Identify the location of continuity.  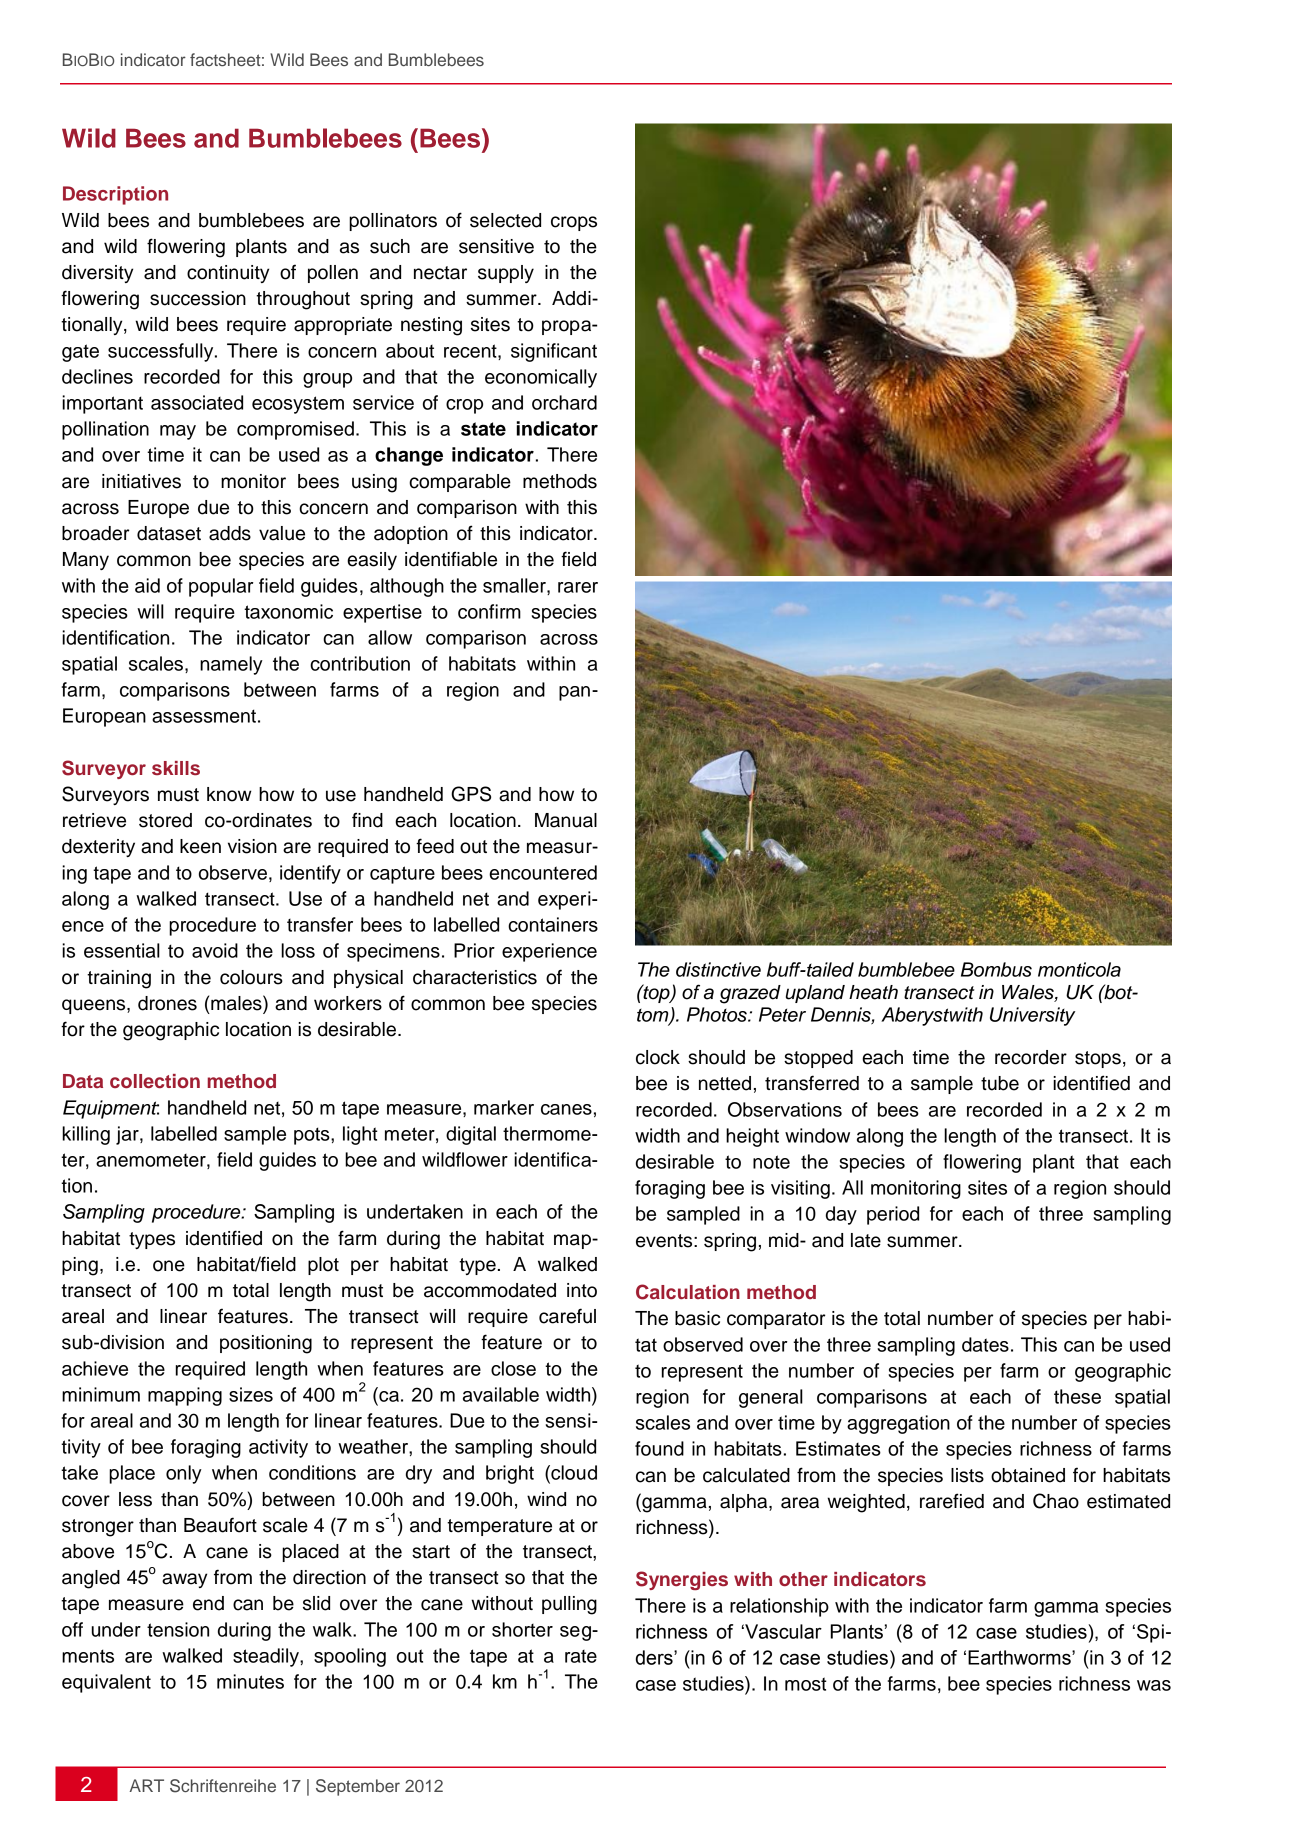
(228, 274).
